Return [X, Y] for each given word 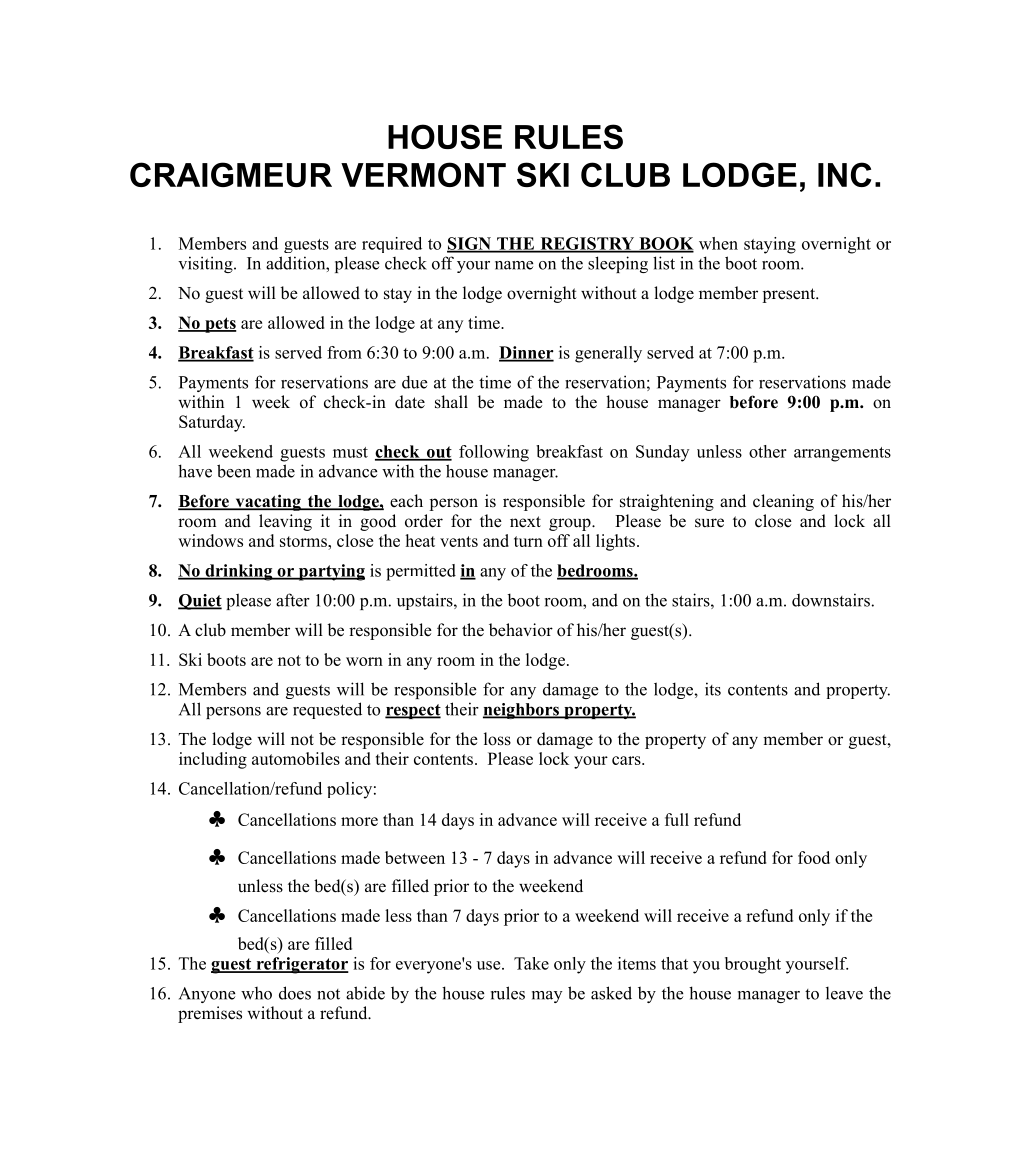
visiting [206, 264]
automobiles [296, 758]
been [234, 471]
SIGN [470, 244]
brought [753, 965]
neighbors [522, 711]
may [547, 997]
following [494, 453]
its [713, 689]
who [256, 993]
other [768, 451]
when [718, 243]
